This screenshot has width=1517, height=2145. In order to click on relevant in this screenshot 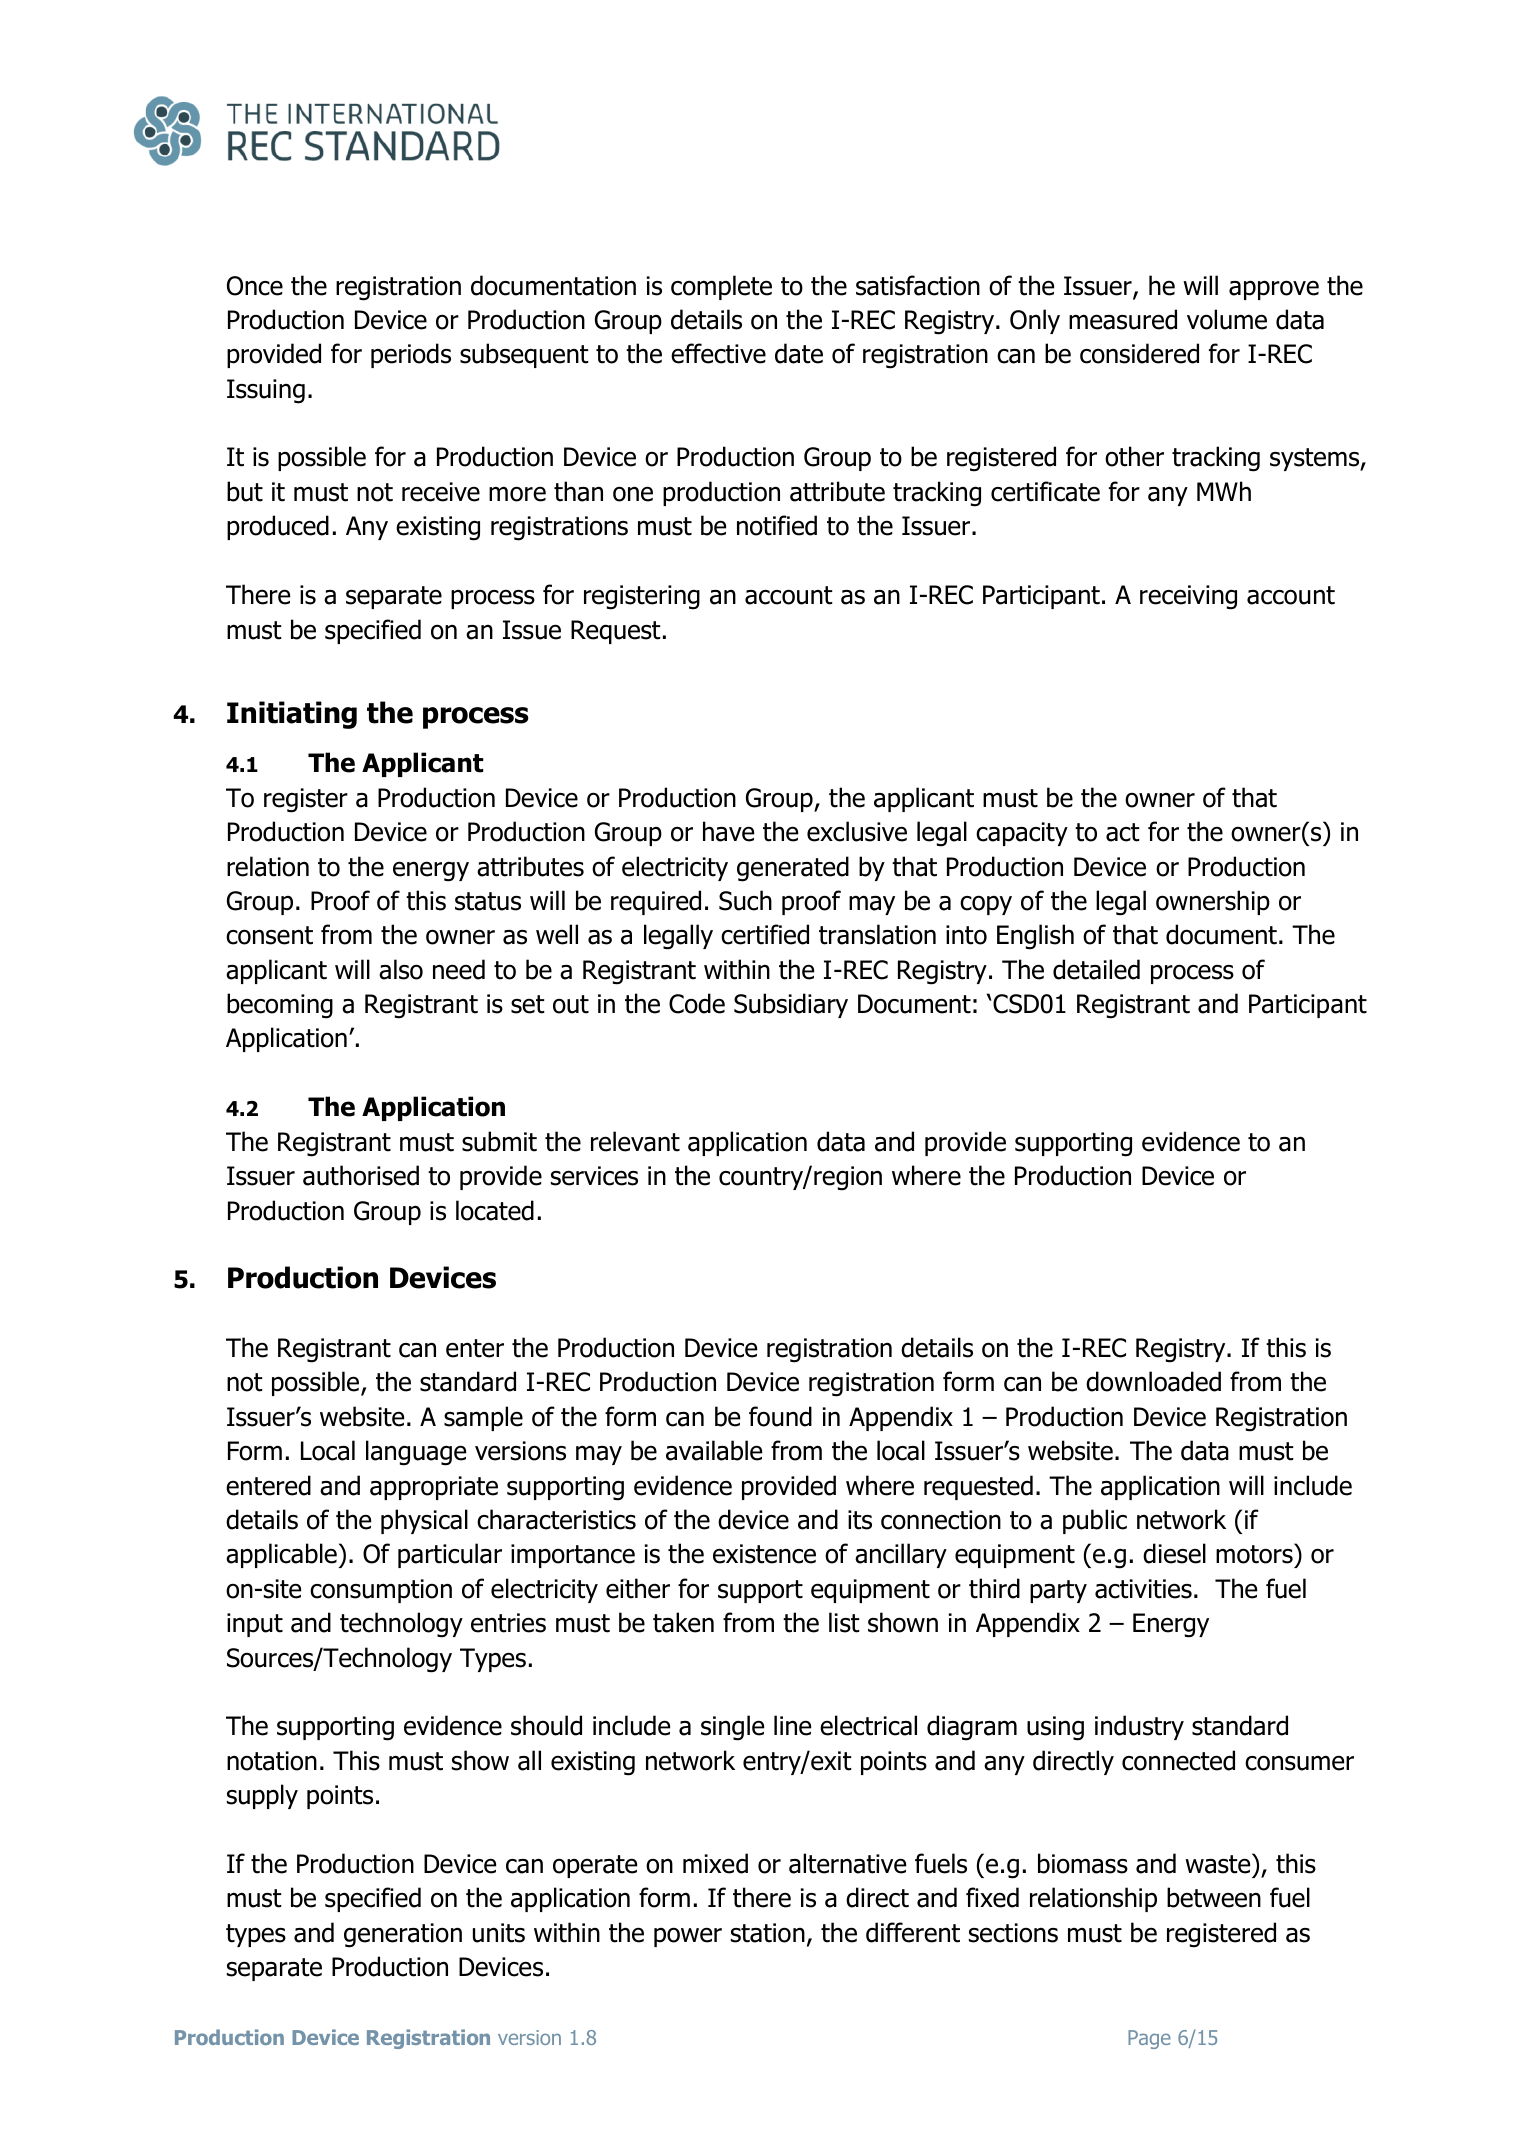, I will do `click(635, 1141)`.
